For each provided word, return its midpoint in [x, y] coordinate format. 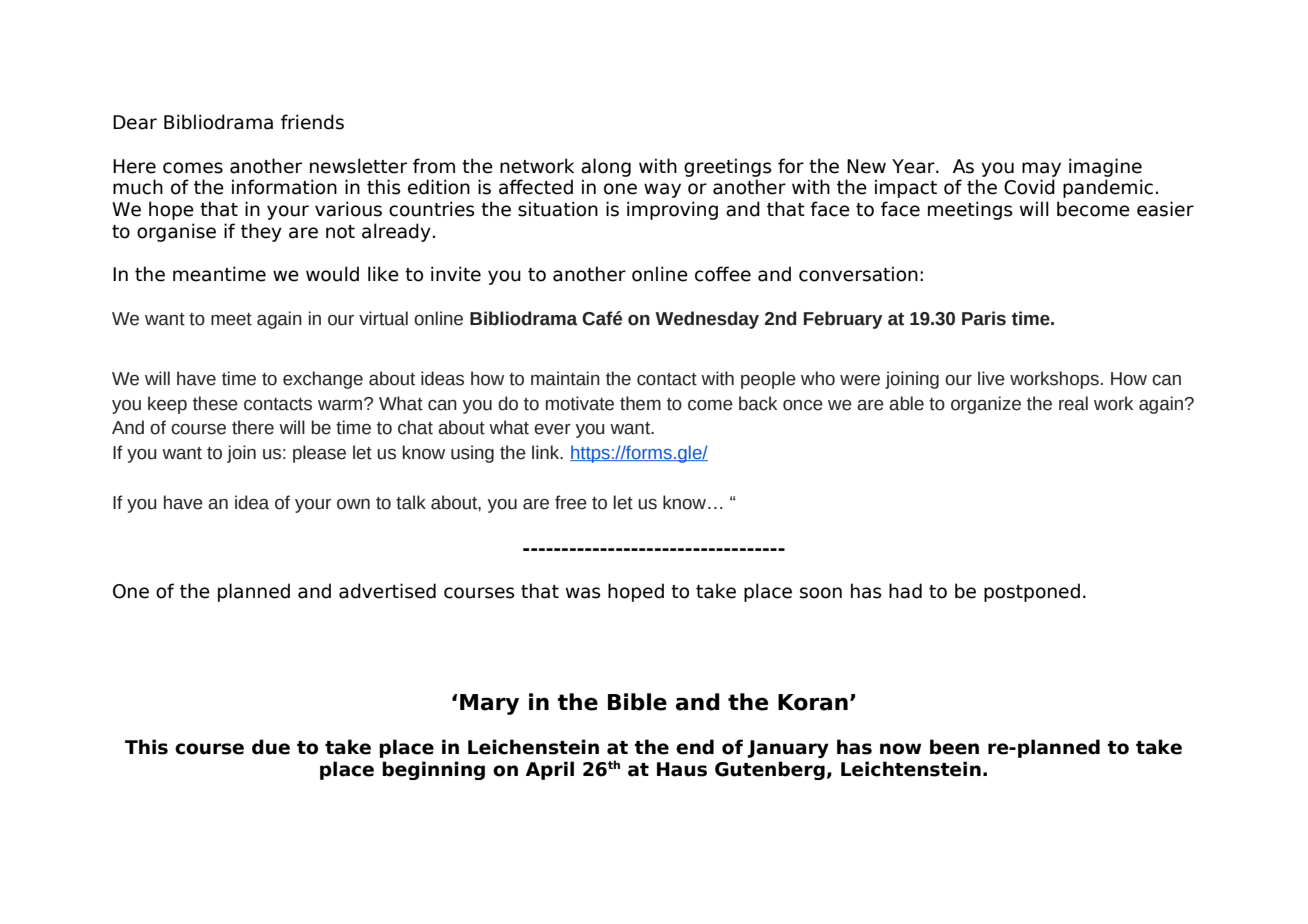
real [1073, 403]
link [547, 452]
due [271, 747]
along [606, 167]
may [1041, 169]
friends [312, 122]
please [319, 454]
